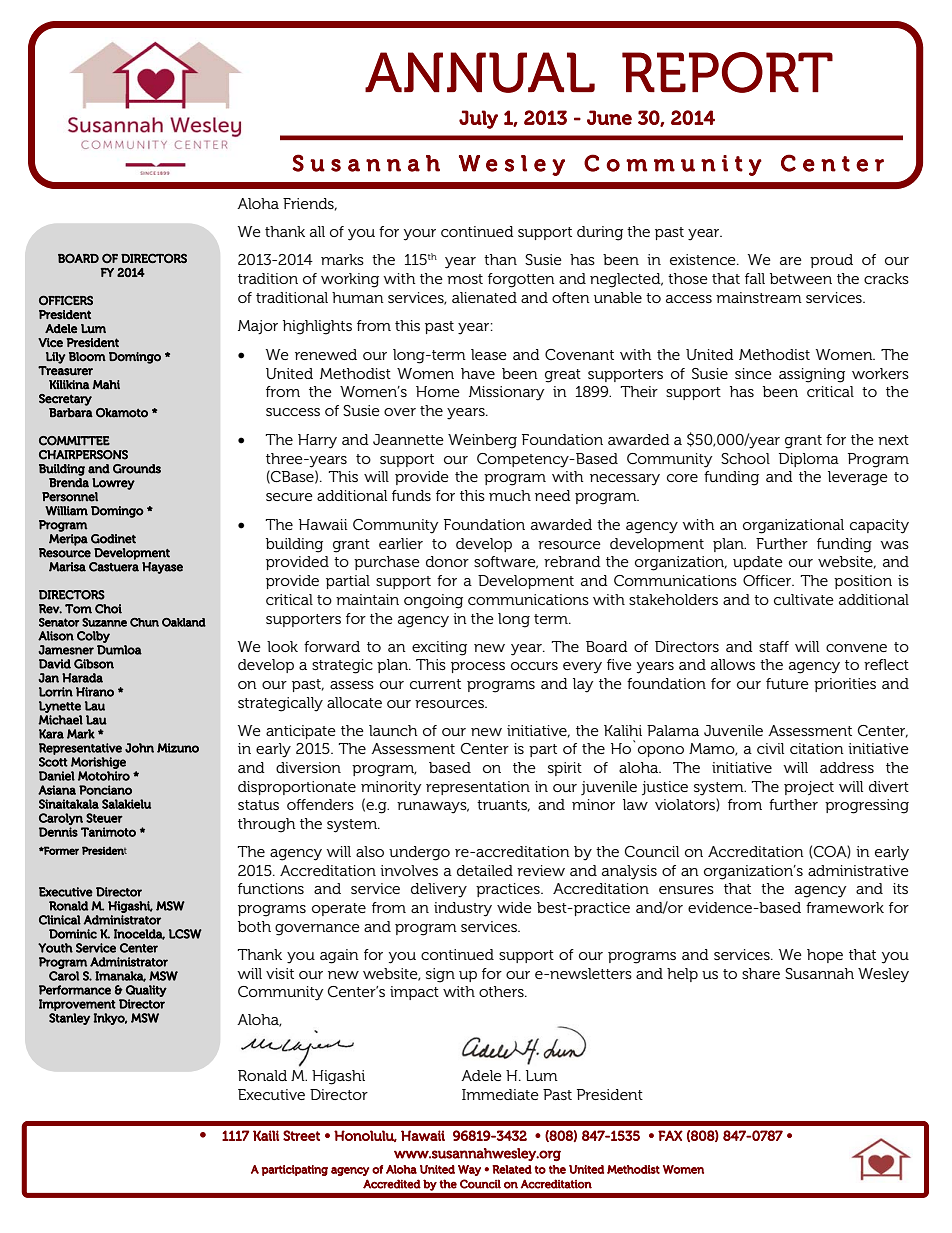 Image resolution: width=952 pixels, height=1233 pixels. What do you see at coordinates (301, 1135) in the image?
I see `Street` at bounding box center [301, 1135].
